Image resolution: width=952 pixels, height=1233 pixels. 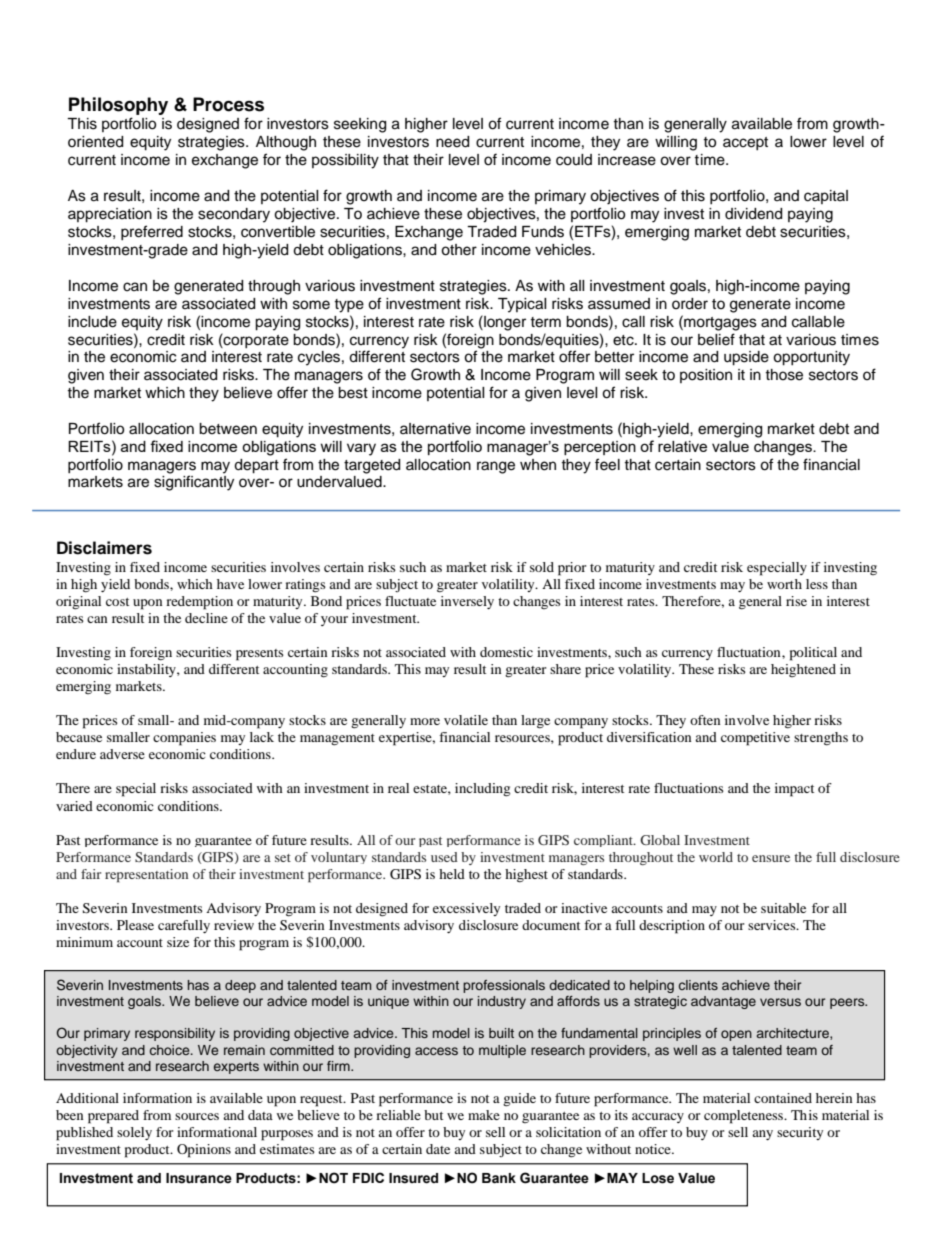 What do you see at coordinates (496, 467) in the screenshot?
I see `range` at bounding box center [496, 467].
